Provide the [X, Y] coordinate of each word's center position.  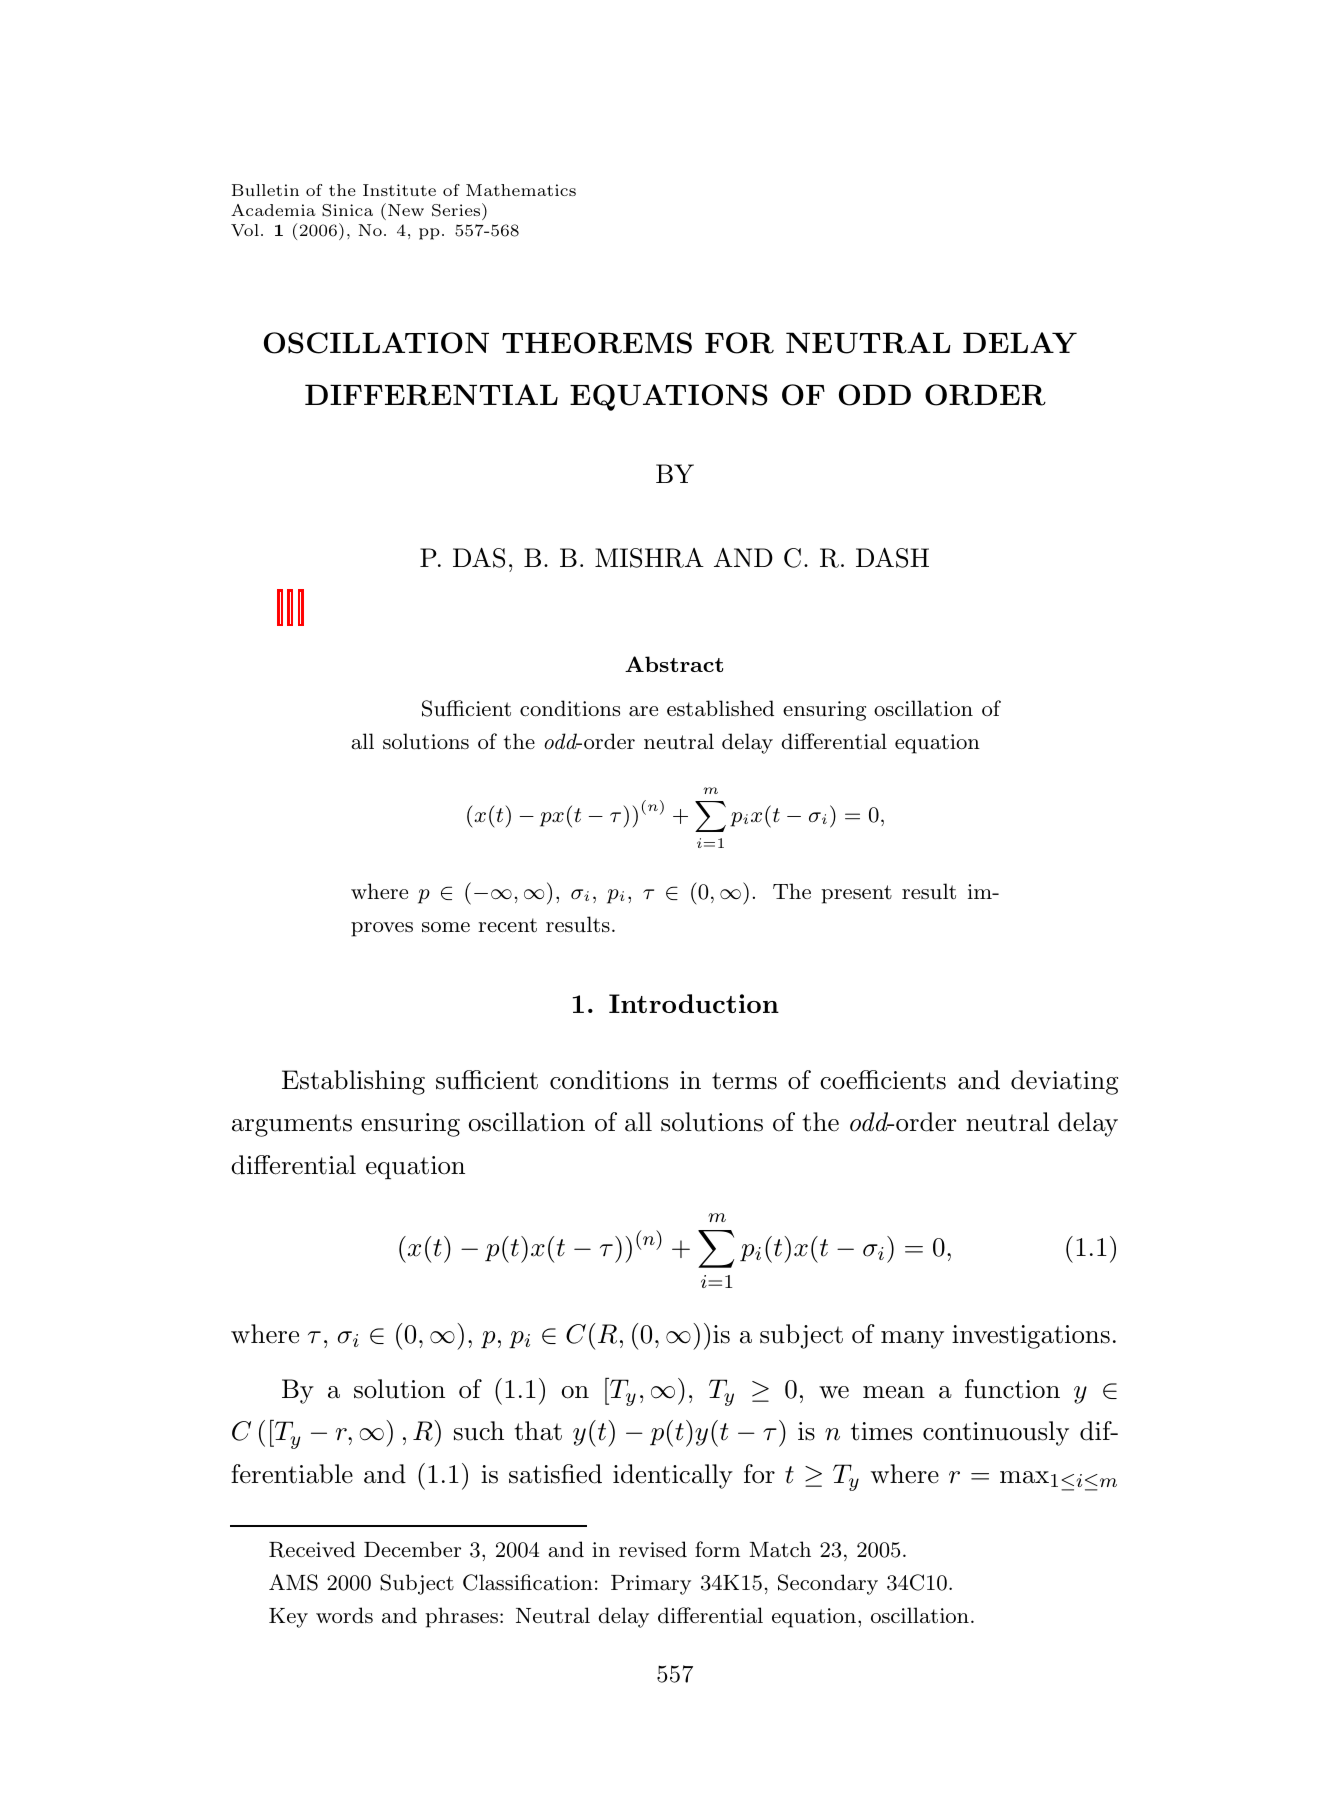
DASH [892, 558]
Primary [651, 1585]
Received [312, 1549]
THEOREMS [597, 343]
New [406, 210]
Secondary [828, 1584]
